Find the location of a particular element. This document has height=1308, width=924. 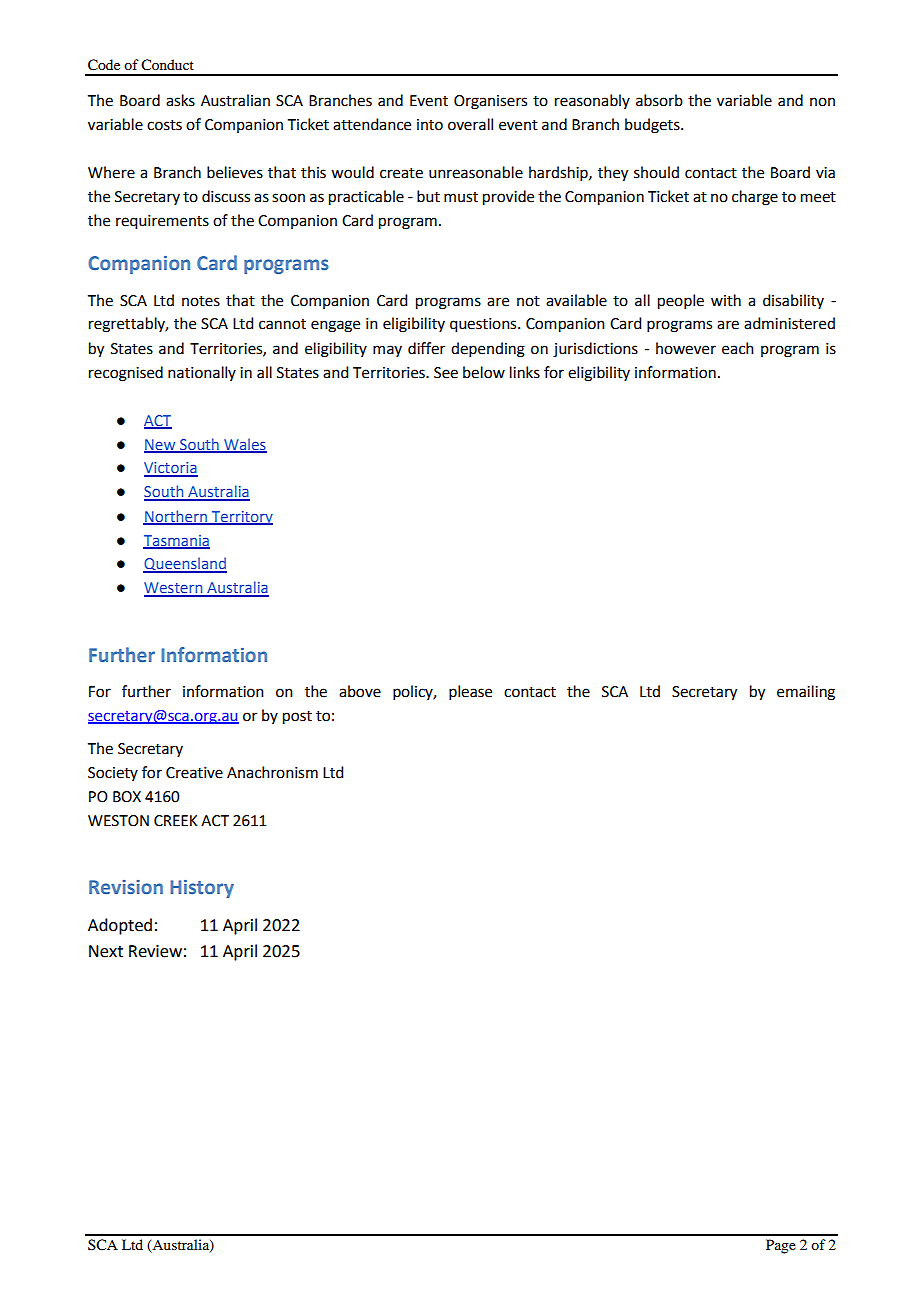

Review is located at coordinates (155, 951).
